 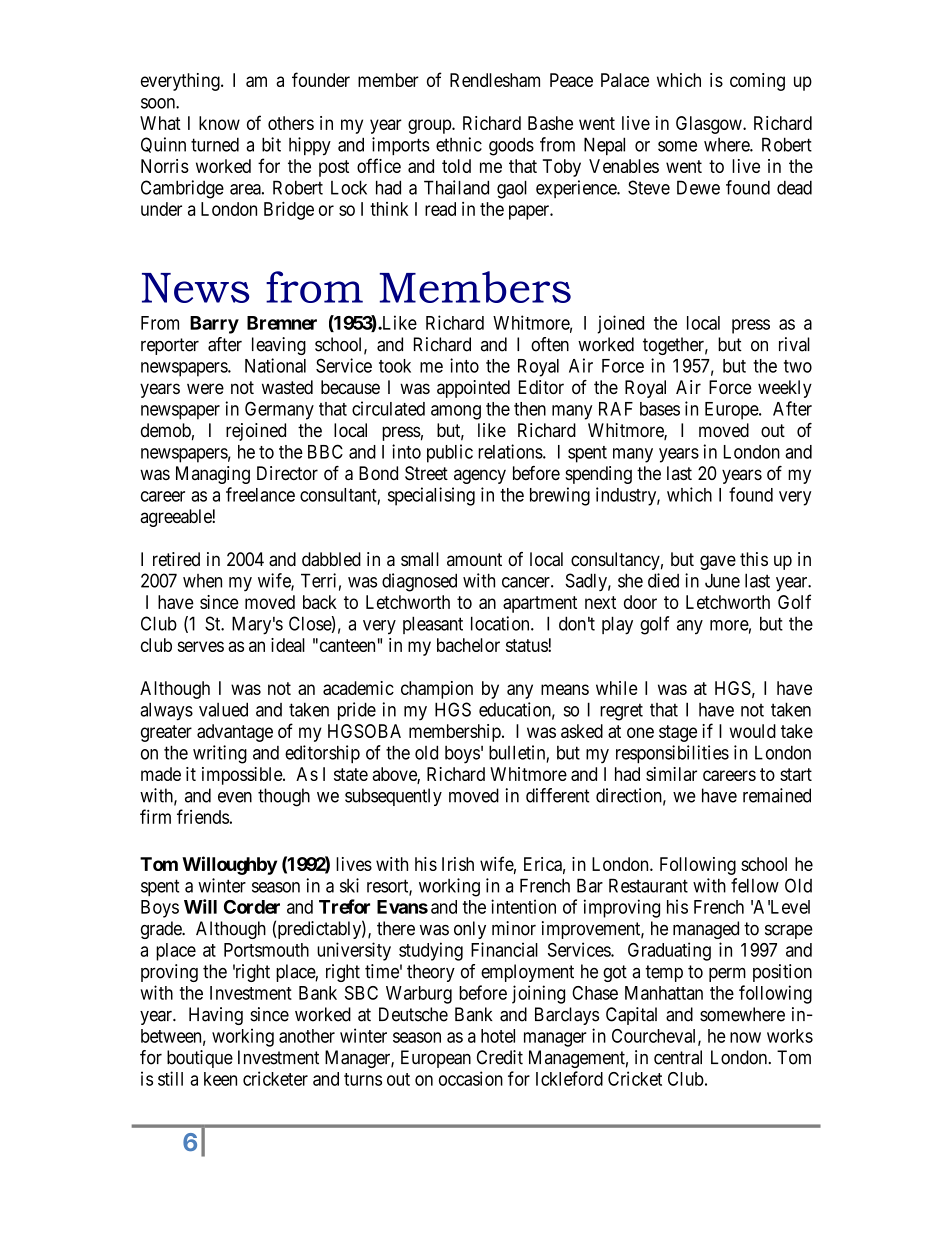 What do you see at coordinates (710, 125) in the image?
I see `Glasgow` at bounding box center [710, 125].
